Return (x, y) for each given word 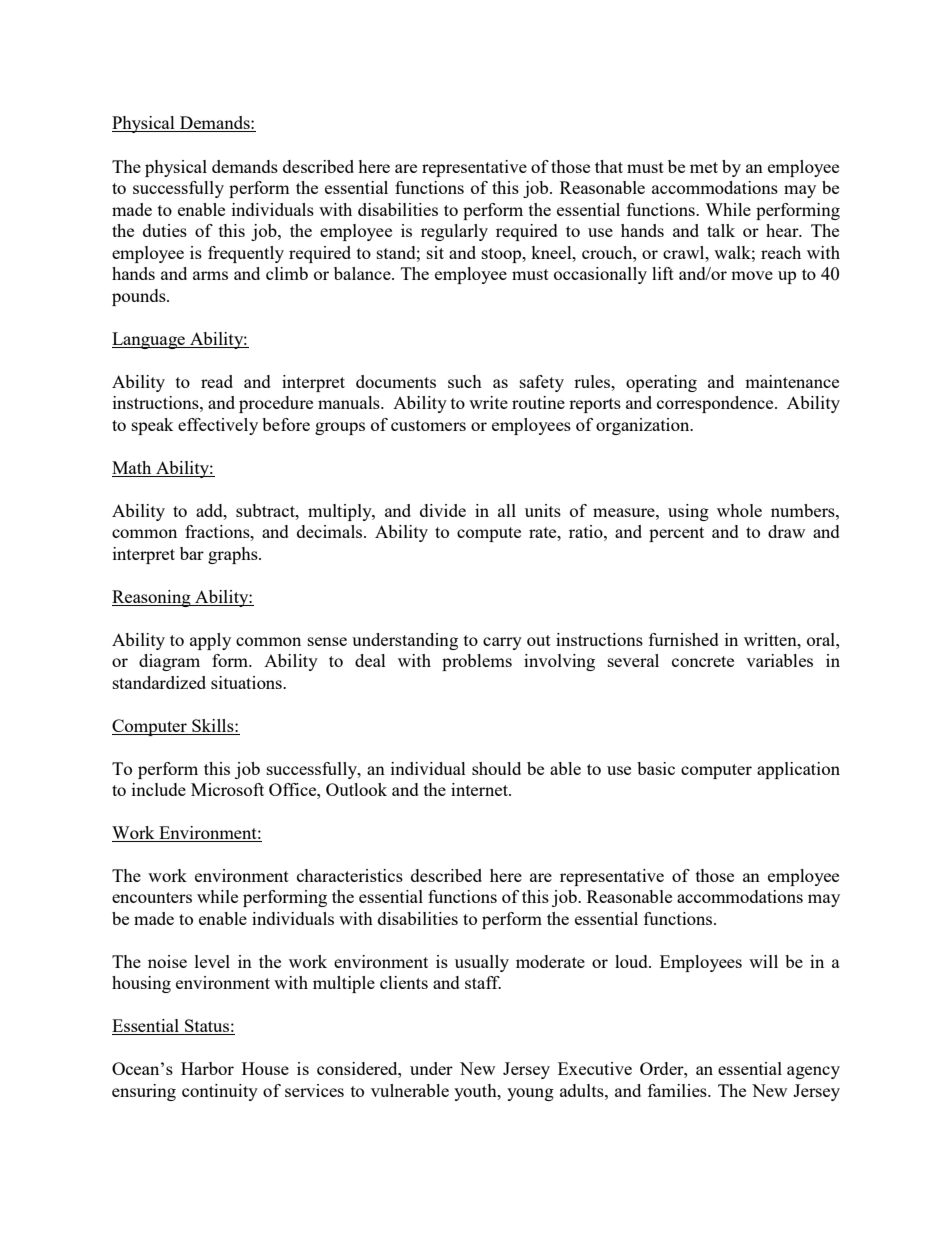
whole (739, 510)
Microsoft (227, 789)
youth (476, 1092)
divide (443, 510)
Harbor (207, 1068)
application (798, 770)
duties (165, 230)
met (704, 167)
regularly (454, 232)
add (210, 510)
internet (480, 789)
